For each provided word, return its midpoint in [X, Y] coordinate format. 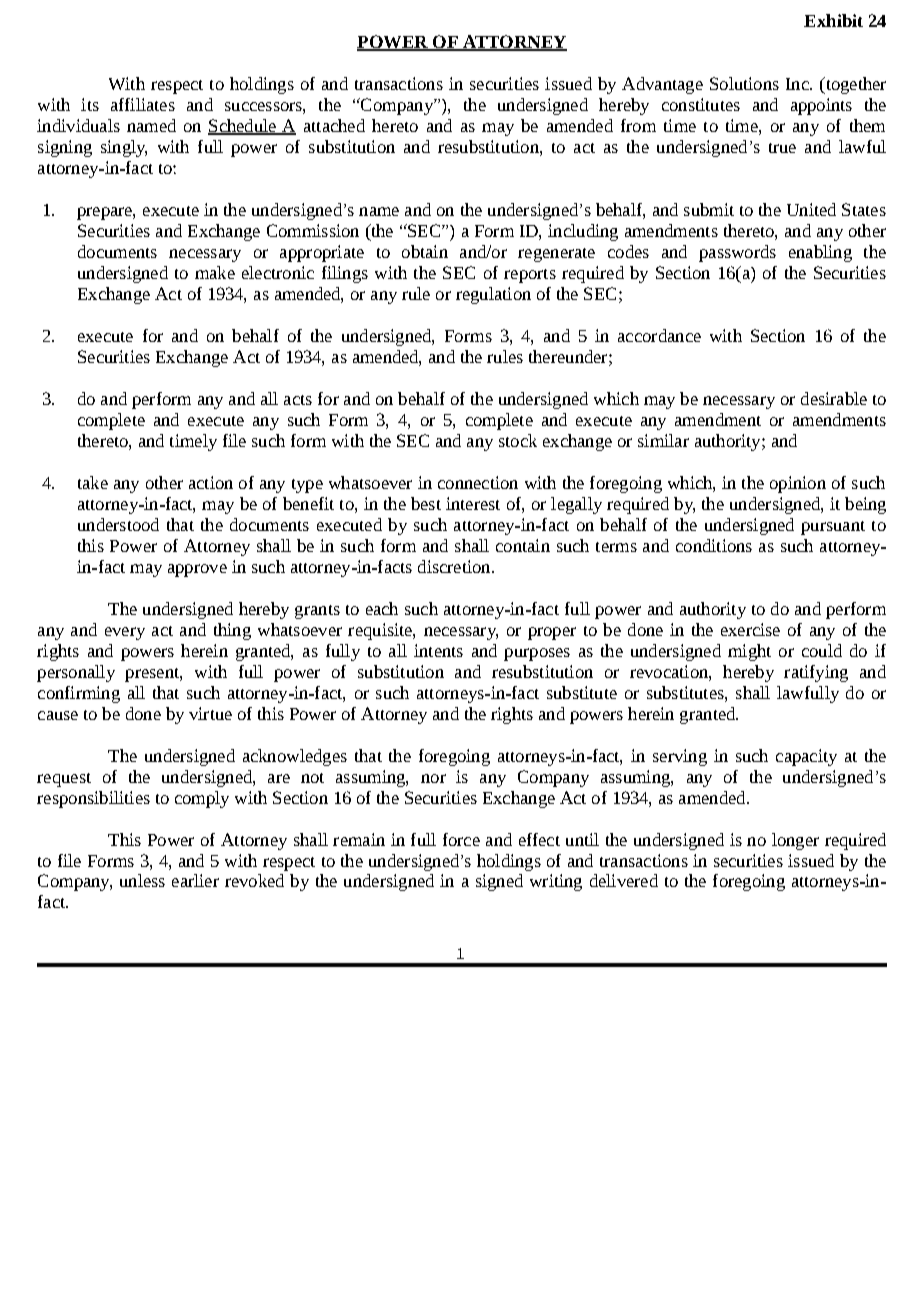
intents [438, 650]
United [811, 209]
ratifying [816, 673]
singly [124, 148]
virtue [210, 713]
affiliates [143, 104]
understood [118, 524]
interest [473, 503]
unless [142, 880]
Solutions [744, 83]
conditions [714, 545]
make [215, 272]
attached [334, 125]
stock [518, 440]
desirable [834, 398]
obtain [425, 251]
